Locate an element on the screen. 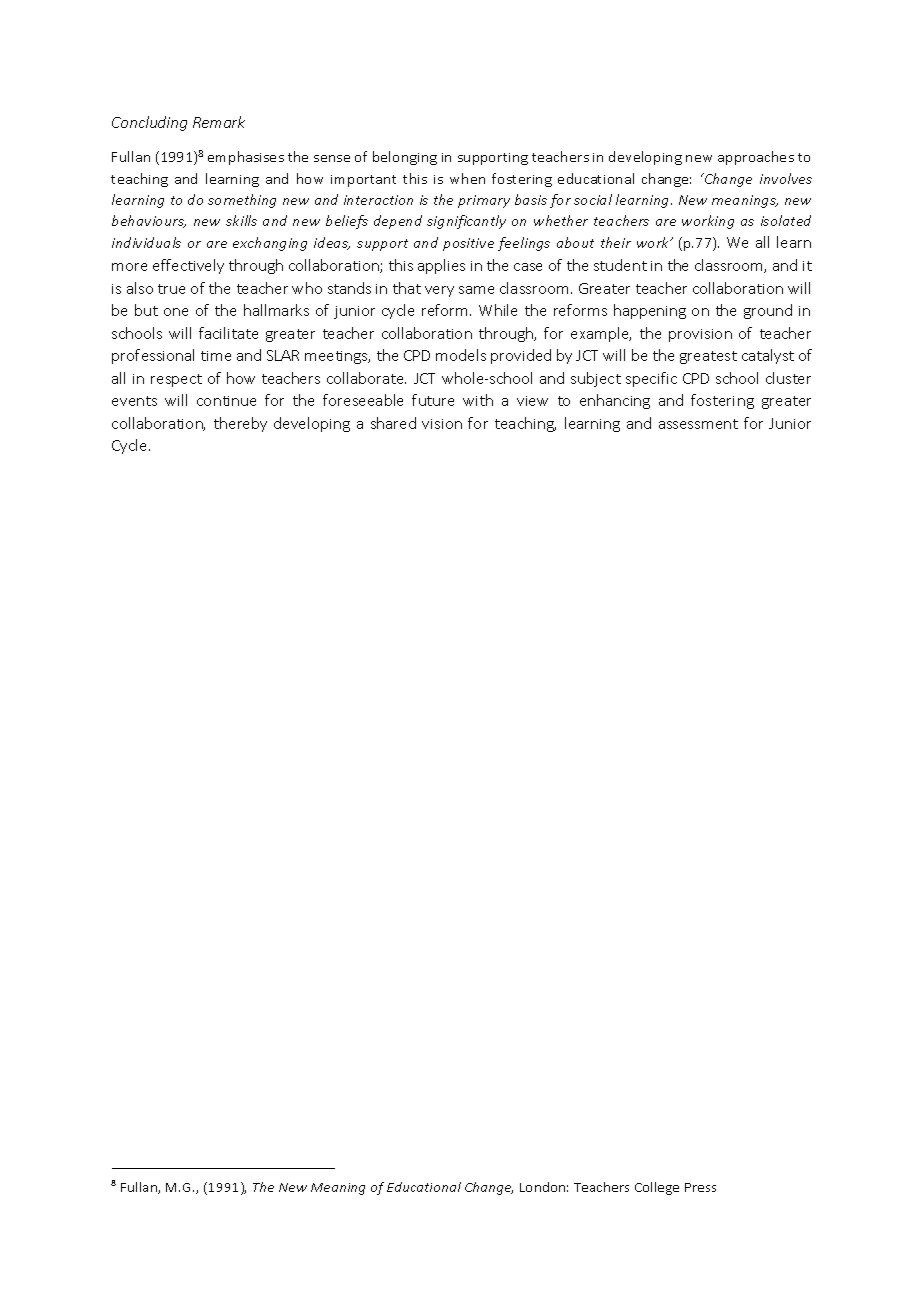 The width and height of the screenshot is (924, 1308). College is located at coordinates (657, 1188).
